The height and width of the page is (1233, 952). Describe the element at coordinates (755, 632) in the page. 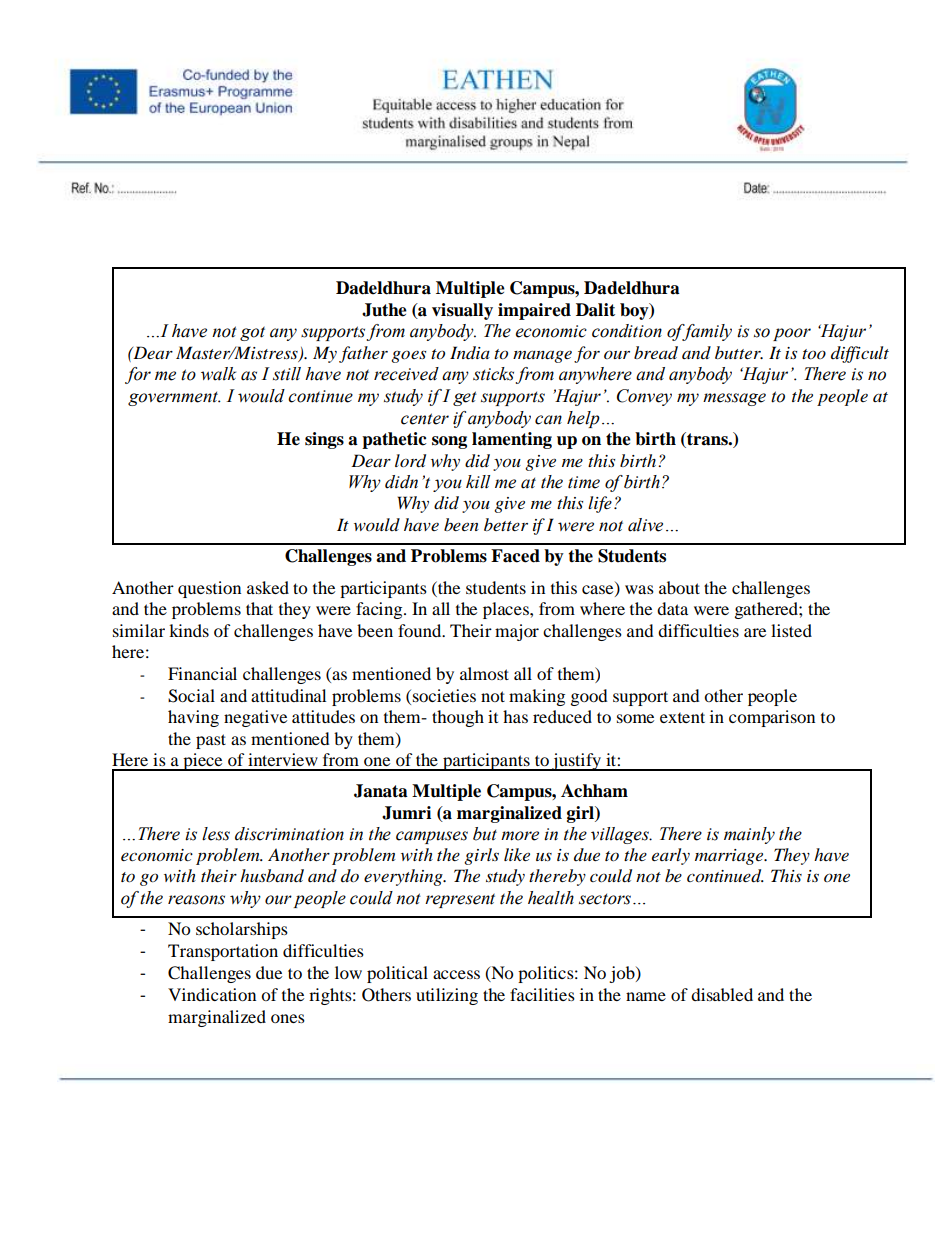

I see `are` at that location.
